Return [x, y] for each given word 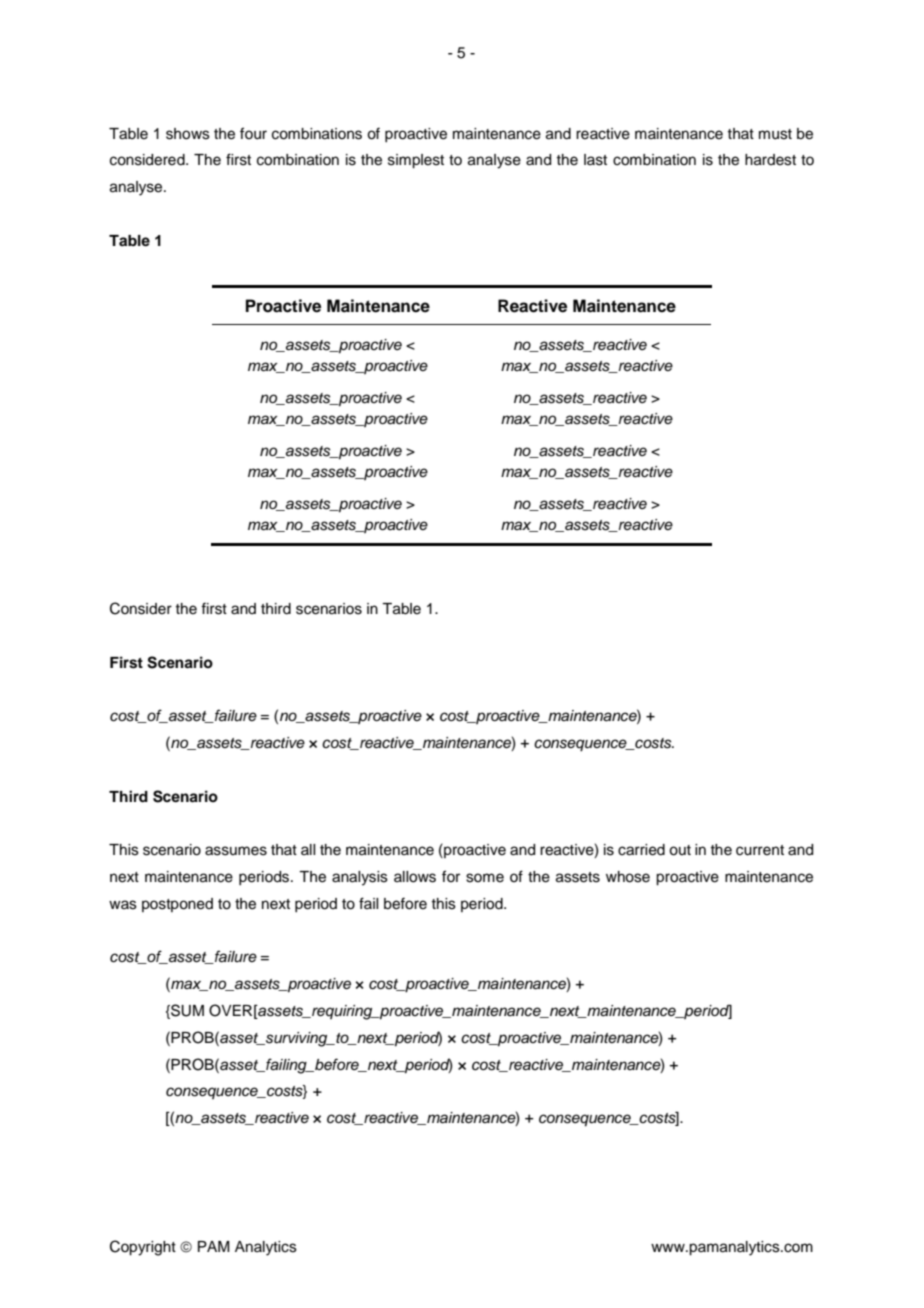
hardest [770, 160]
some [485, 878]
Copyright [143, 1248]
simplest [416, 161]
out [680, 850]
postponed [177, 905]
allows [415, 877]
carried [641, 850]
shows [188, 134]
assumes [236, 851]
